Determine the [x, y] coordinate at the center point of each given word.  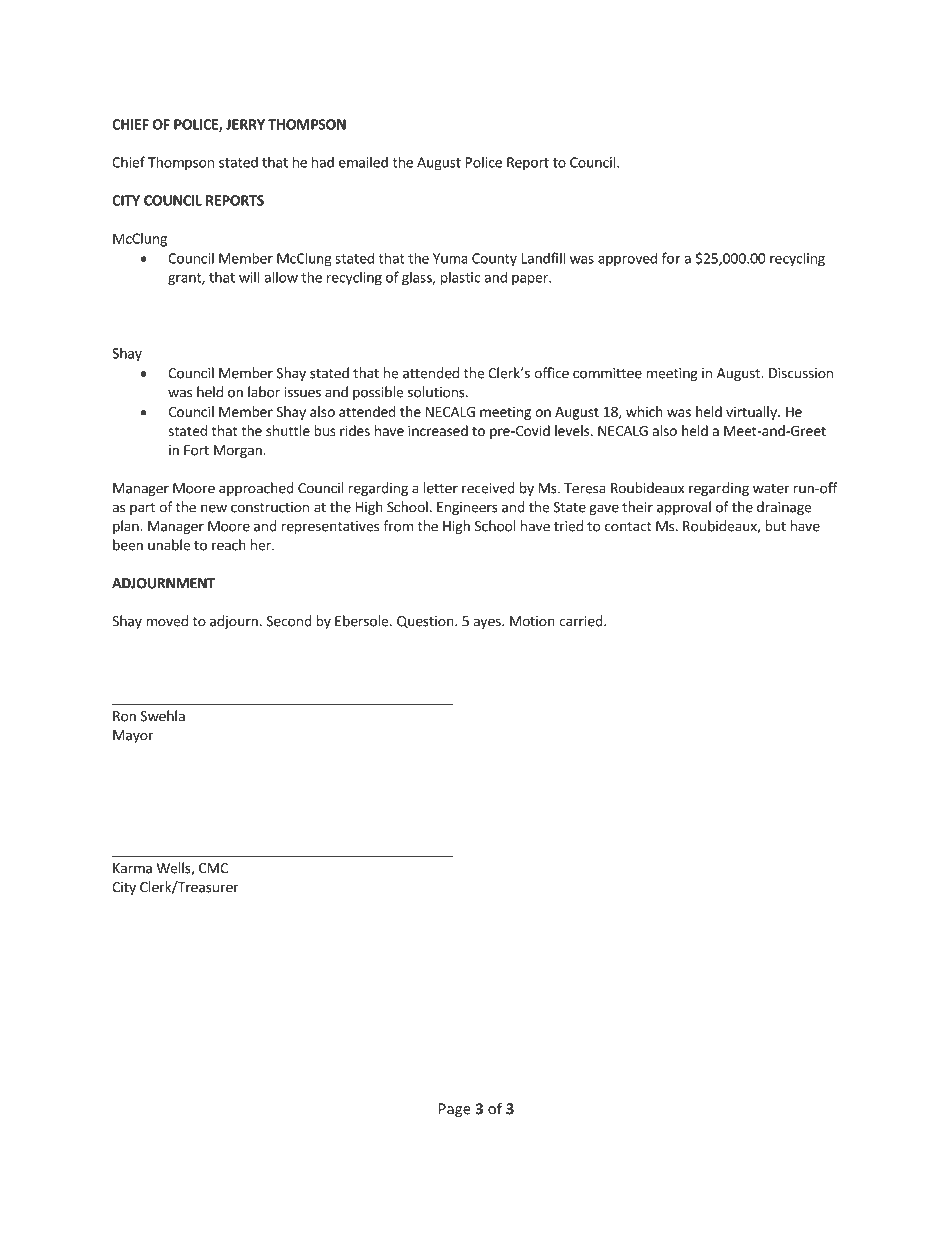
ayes [488, 623]
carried [581, 621]
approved [627, 259]
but [775, 526]
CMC [213, 868]
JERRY [245, 124]
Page [455, 1110]
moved [167, 621]
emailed [363, 162]
